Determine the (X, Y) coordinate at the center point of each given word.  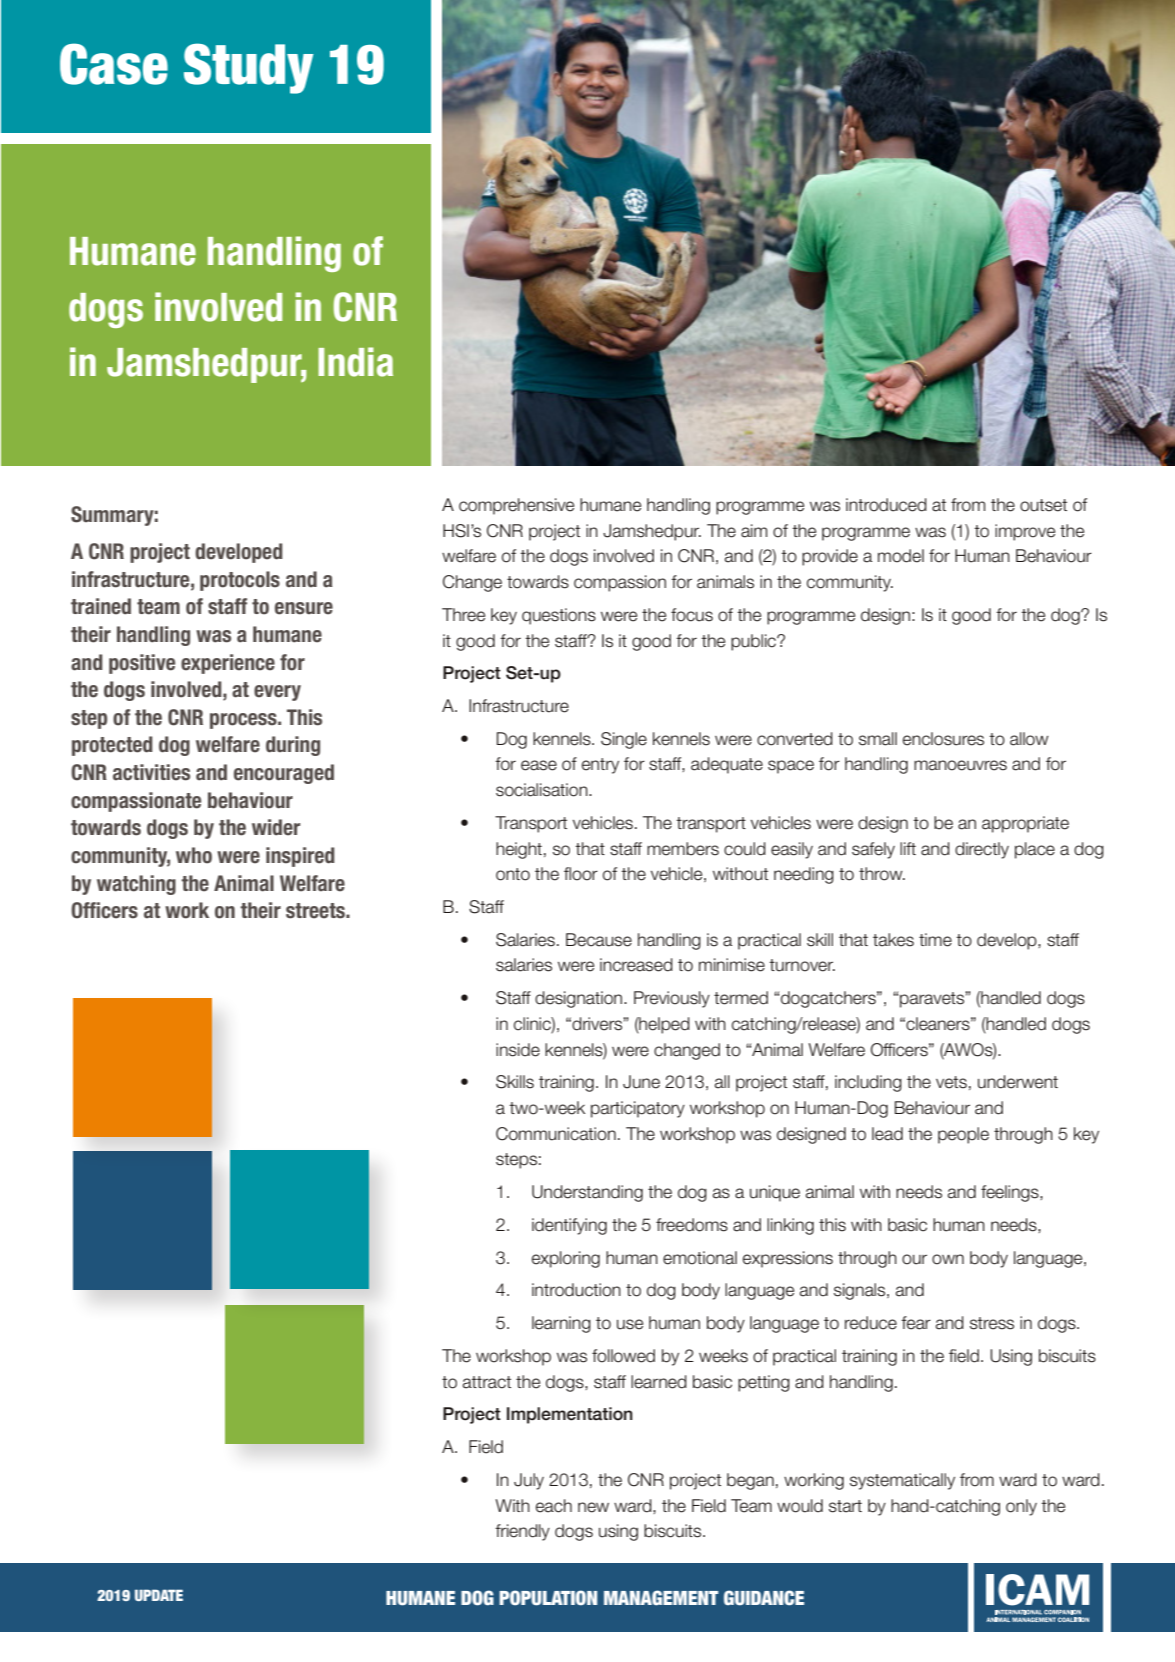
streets (316, 911)
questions (559, 616)
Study (248, 68)
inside (518, 1050)
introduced (886, 505)
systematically (902, 1481)
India (355, 362)
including (868, 1083)
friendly (522, 1532)
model (901, 556)
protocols (240, 581)
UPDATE (159, 1595)
